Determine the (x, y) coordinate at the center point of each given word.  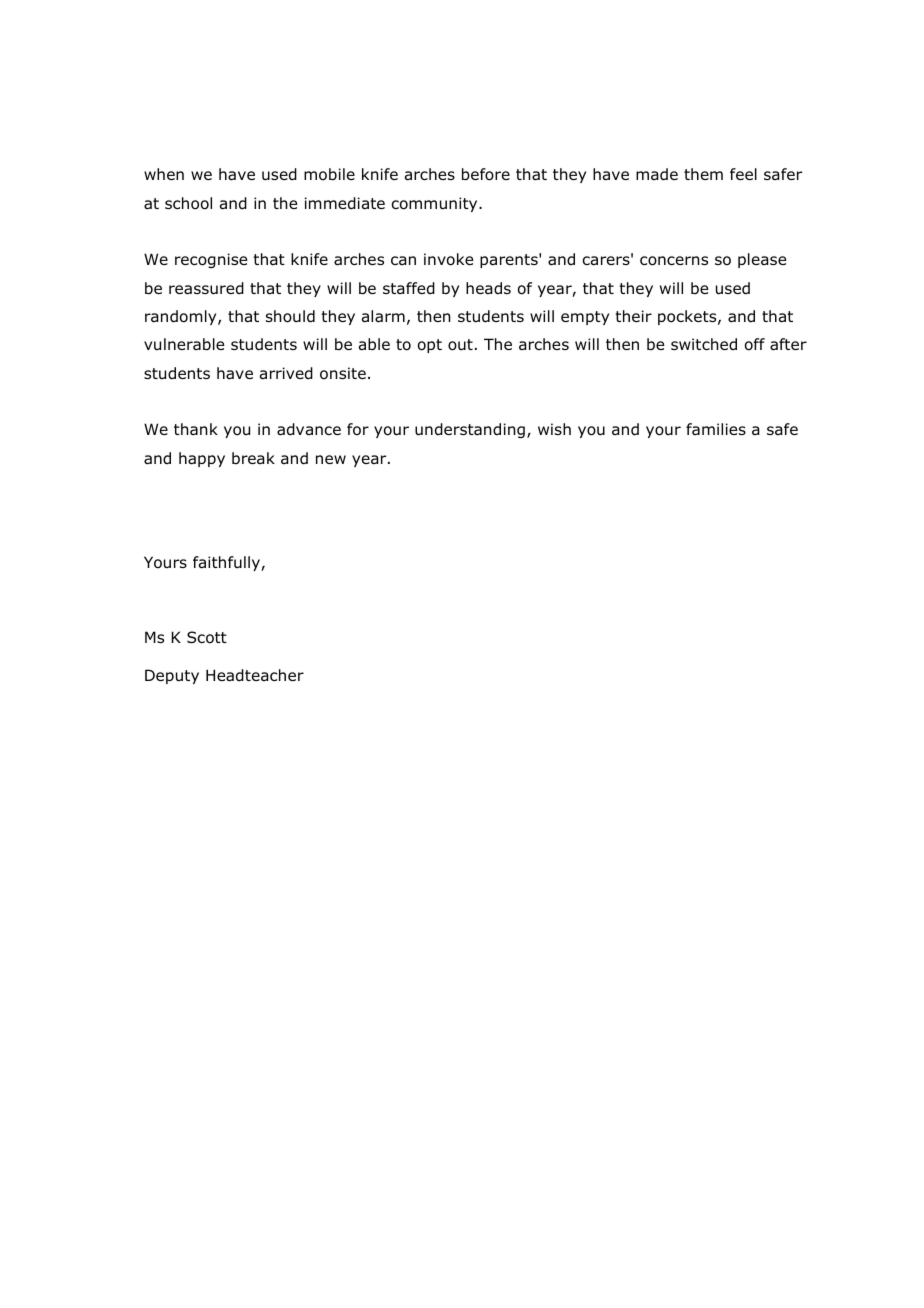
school (188, 203)
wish (554, 429)
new (331, 459)
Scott (207, 637)
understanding (470, 430)
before (486, 174)
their (633, 316)
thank (196, 429)
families (716, 429)
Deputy (172, 676)
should (290, 316)
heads (488, 288)
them (703, 174)
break (253, 458)
